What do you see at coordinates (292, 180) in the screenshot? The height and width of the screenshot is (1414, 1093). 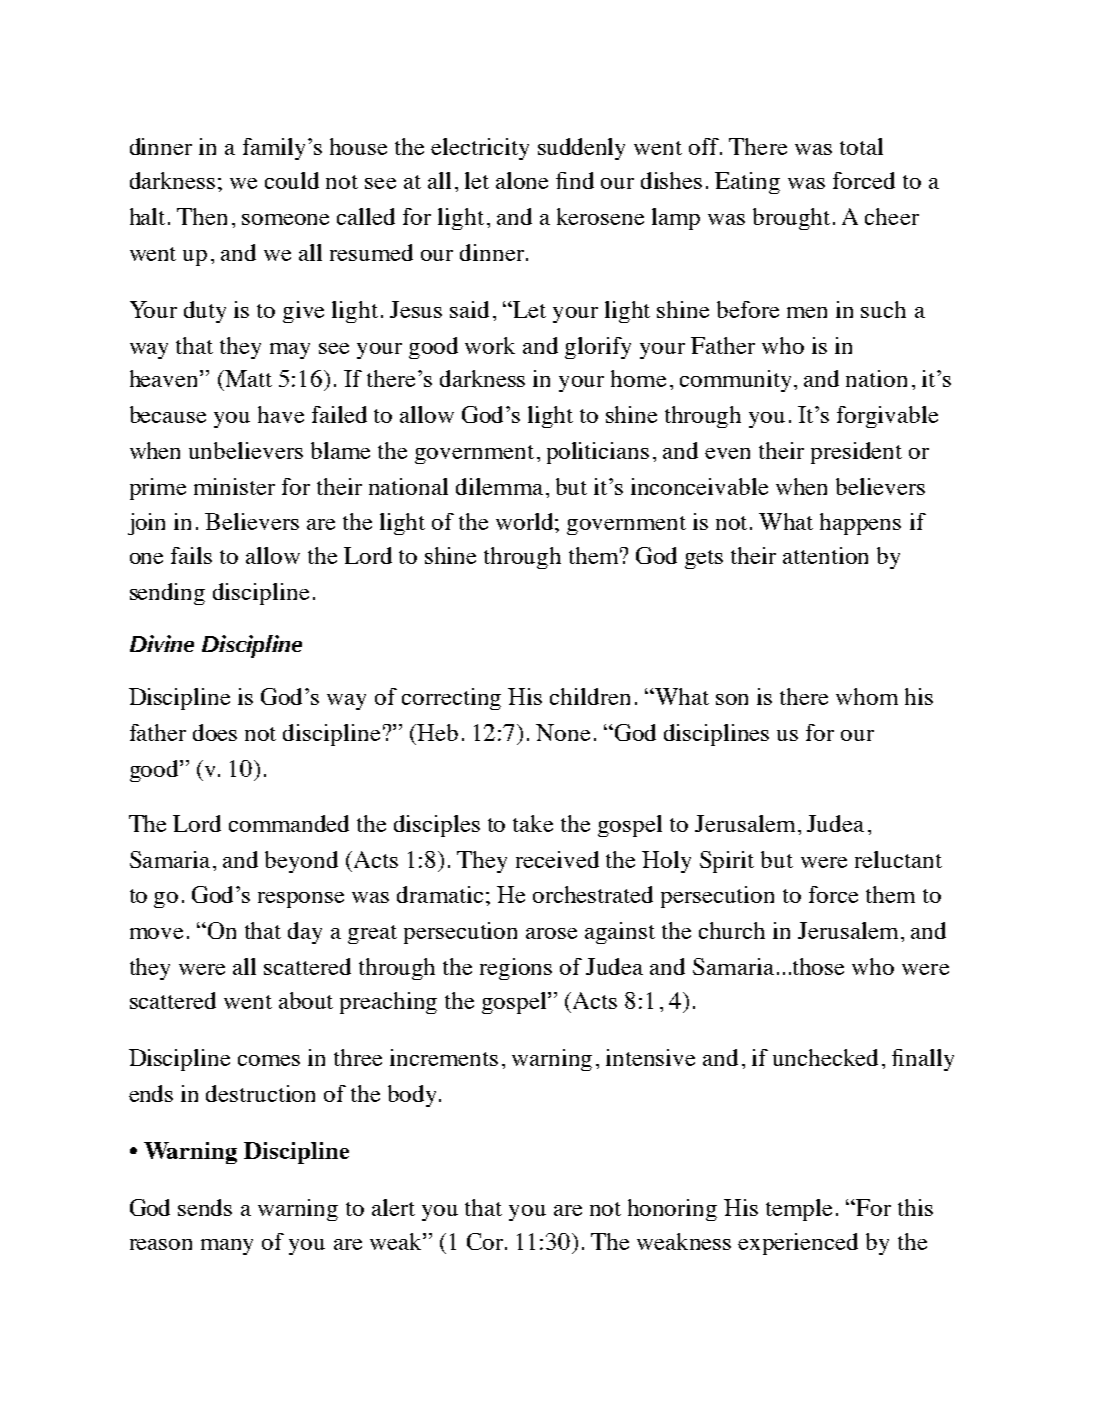 I see `could` at bounding box center [292, 180].
